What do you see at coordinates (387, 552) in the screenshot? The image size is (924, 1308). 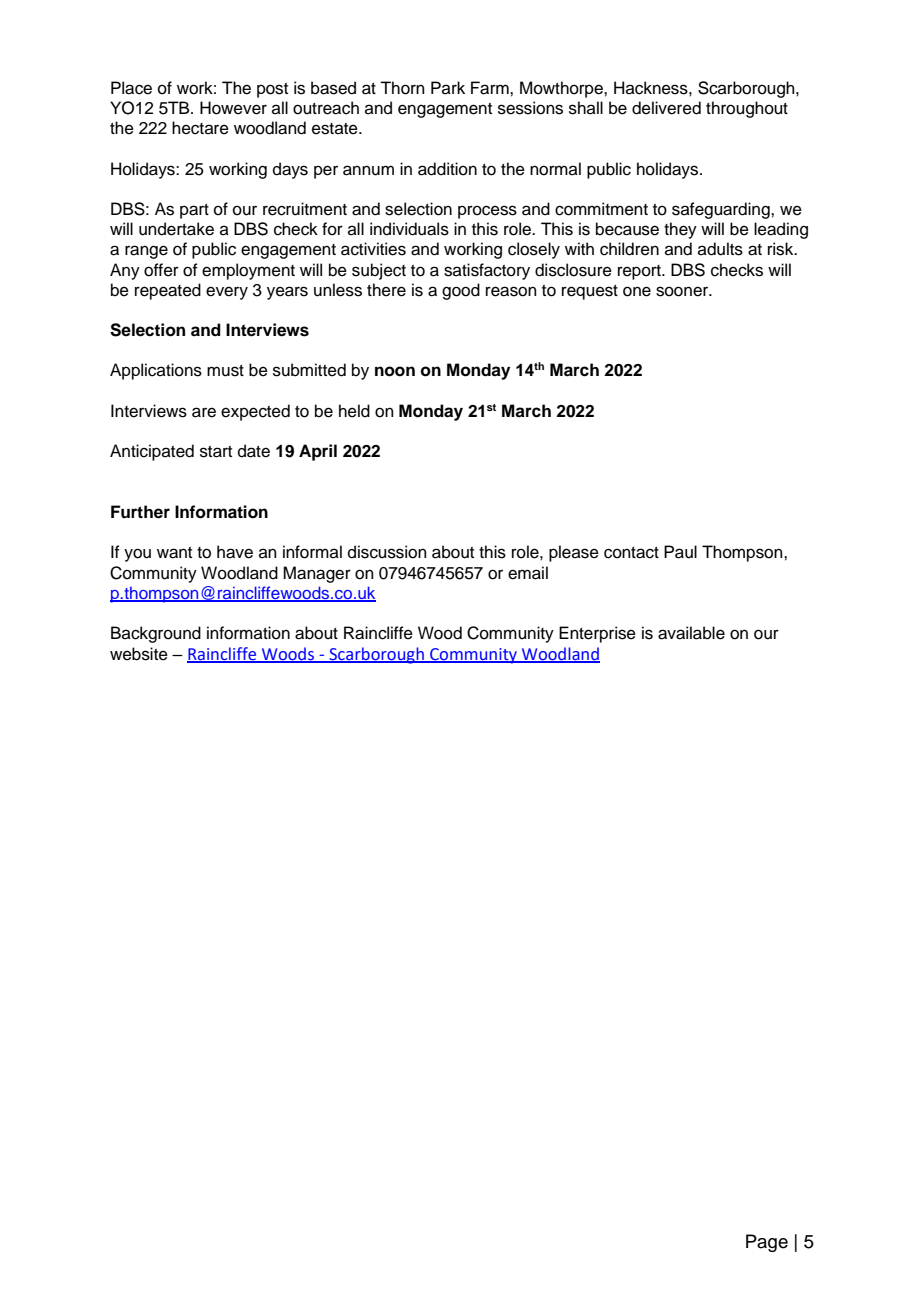 I see `discussion` at bounding box center [387, 552].
